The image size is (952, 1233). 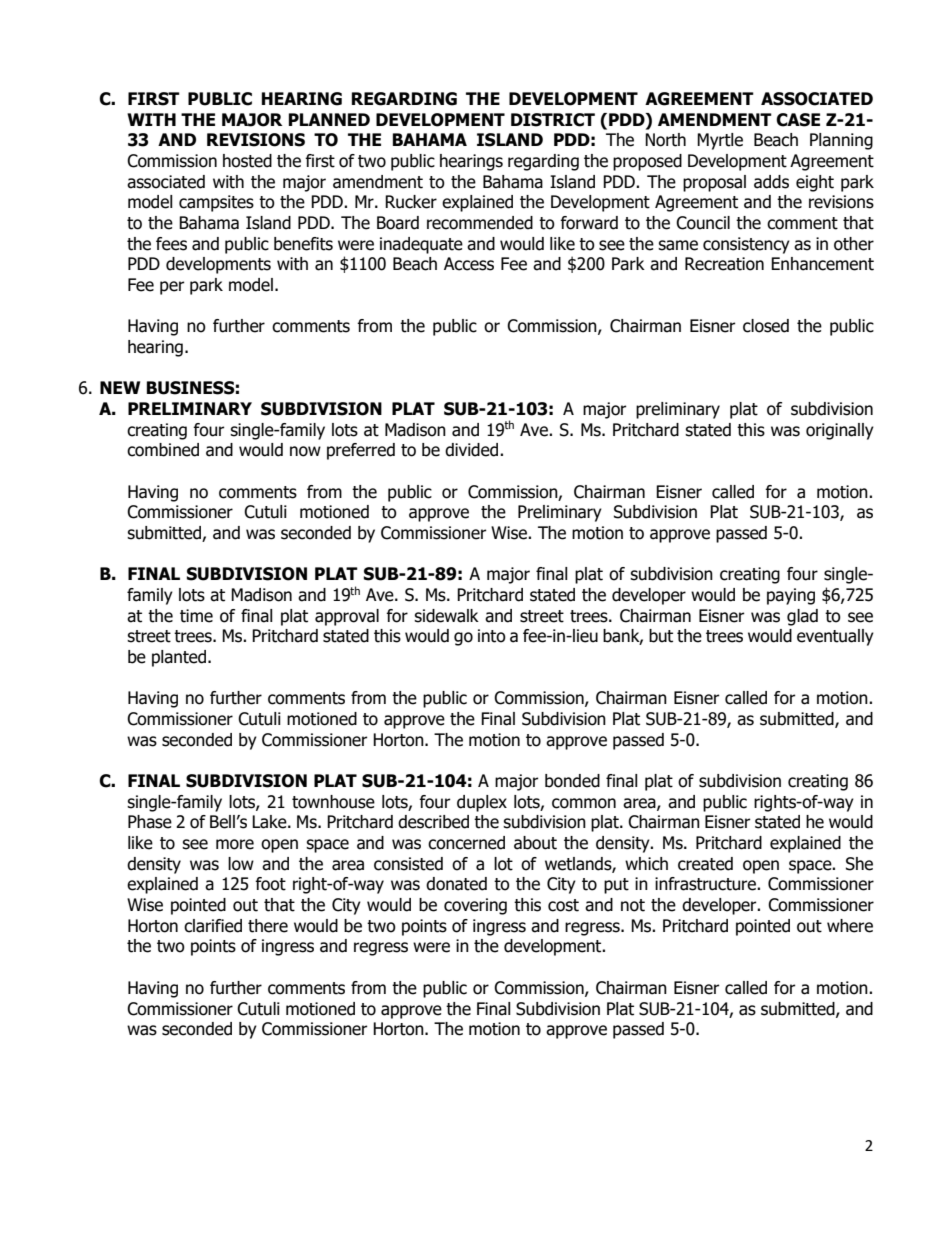 What do you see at coordinates (720, 141) in the screenshot?
I see `Myrtle` at bounding box center [720, 141].
